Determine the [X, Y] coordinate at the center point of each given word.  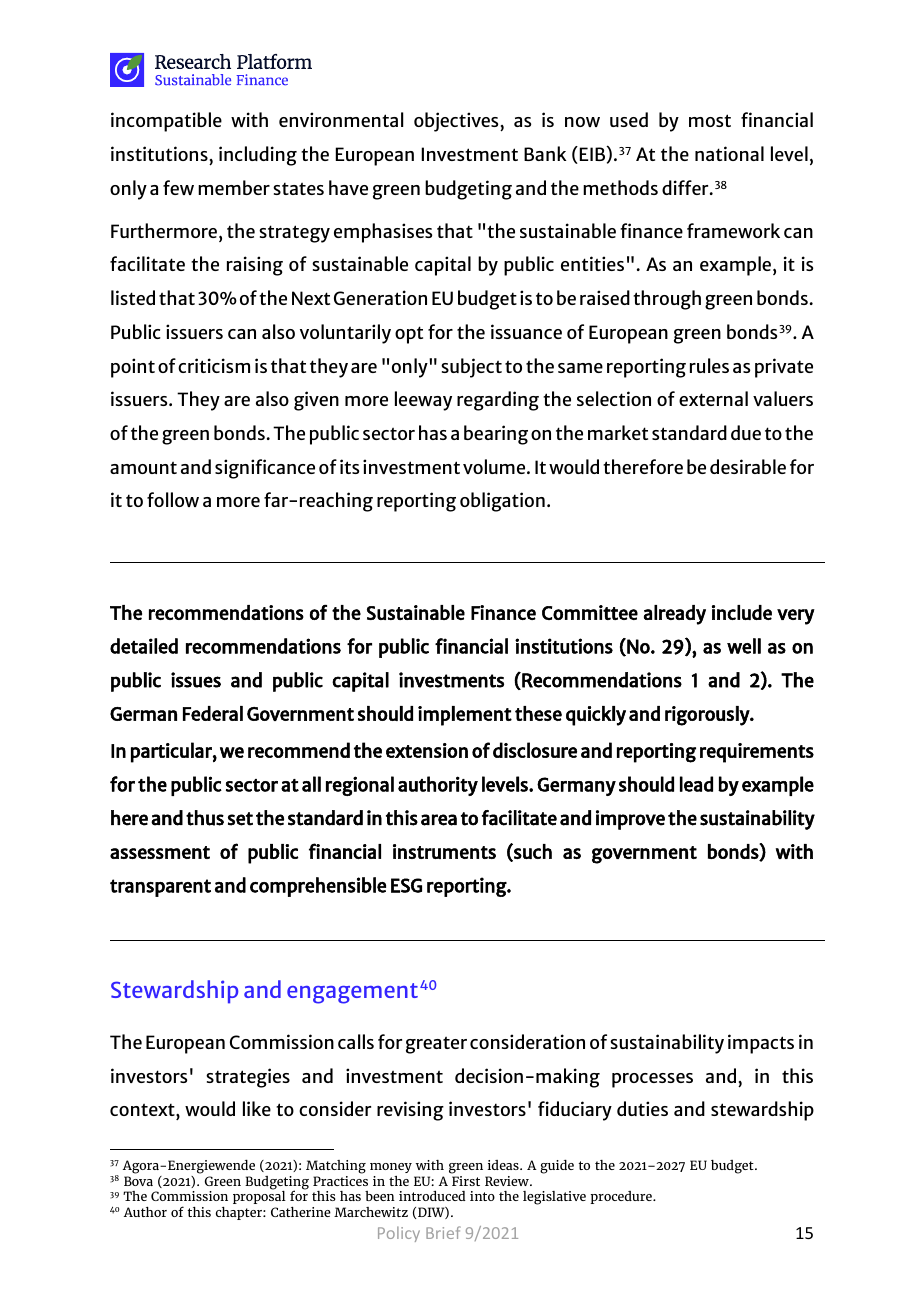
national [729, 153]
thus [205, 818]
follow [173, 499]
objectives [457, 122]
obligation [502, 502]
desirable [748, 466]
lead [696, 784]
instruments [444, 851]
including [258, 156]
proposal [259, 1196]
